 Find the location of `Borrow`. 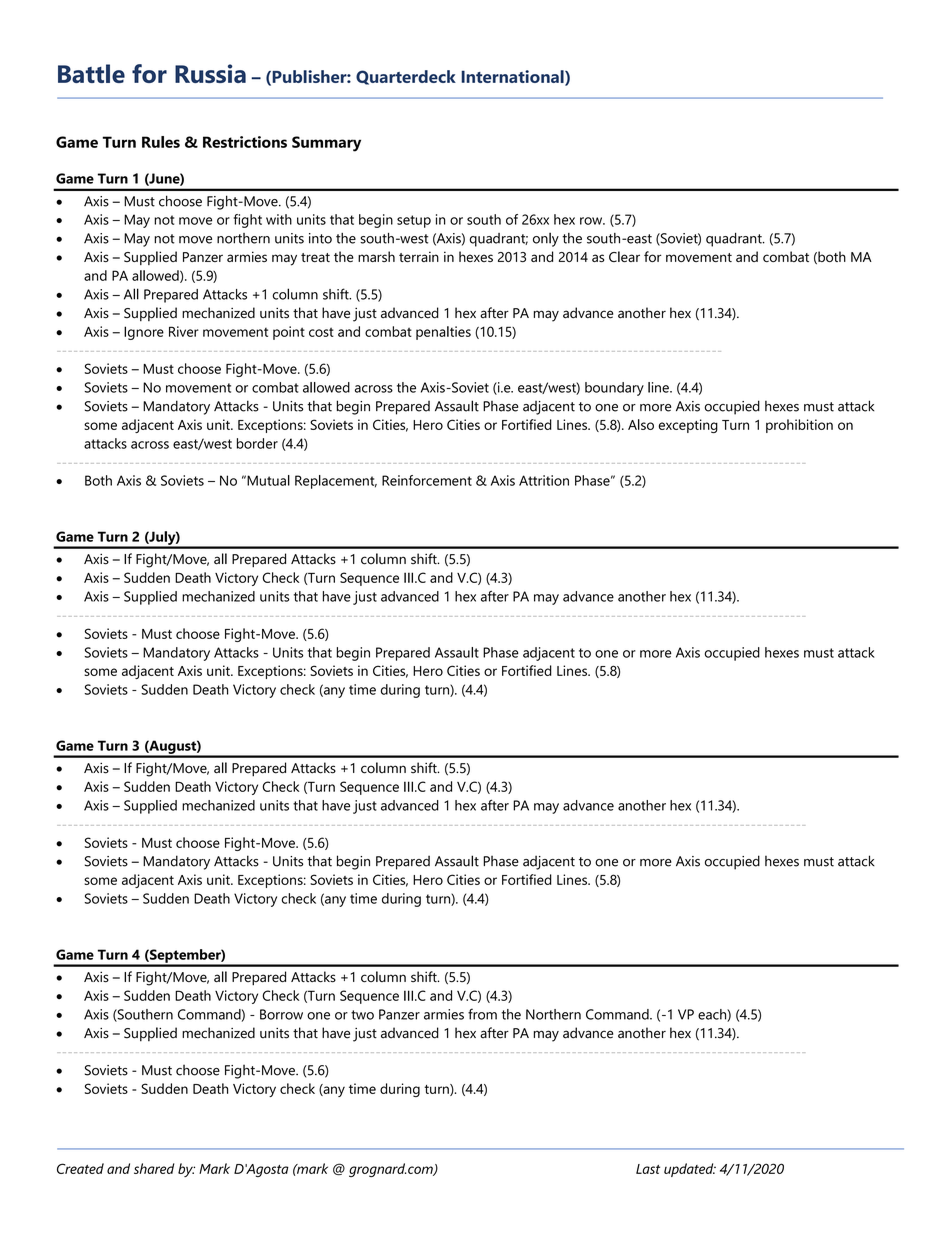

Borrow is located at coordinates (281, 1014).
